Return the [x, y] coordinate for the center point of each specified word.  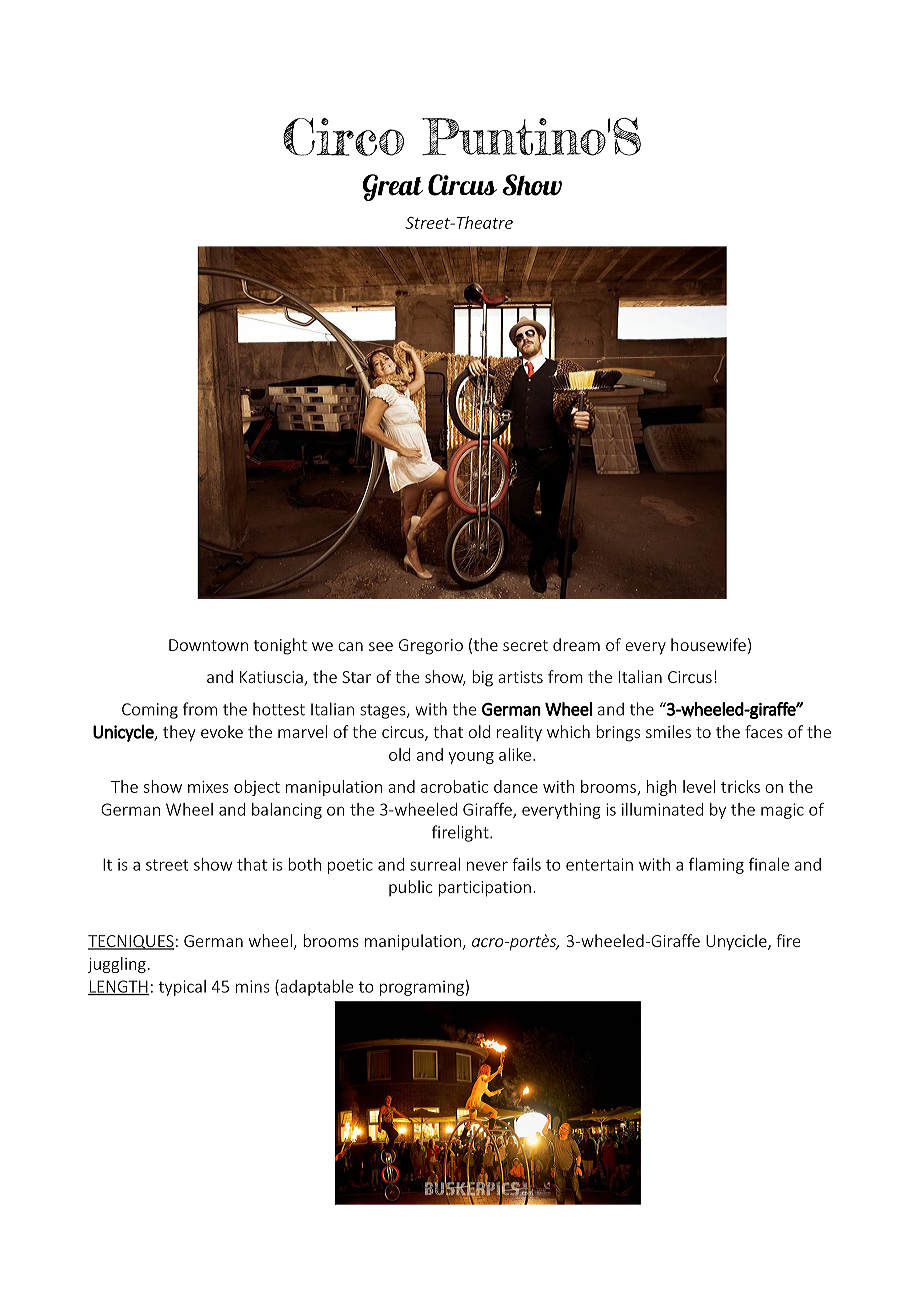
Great [393, 187]
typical [182, 988]
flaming [716, 866]
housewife [708, 644]
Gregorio [431, 647]
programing [422, 988]
